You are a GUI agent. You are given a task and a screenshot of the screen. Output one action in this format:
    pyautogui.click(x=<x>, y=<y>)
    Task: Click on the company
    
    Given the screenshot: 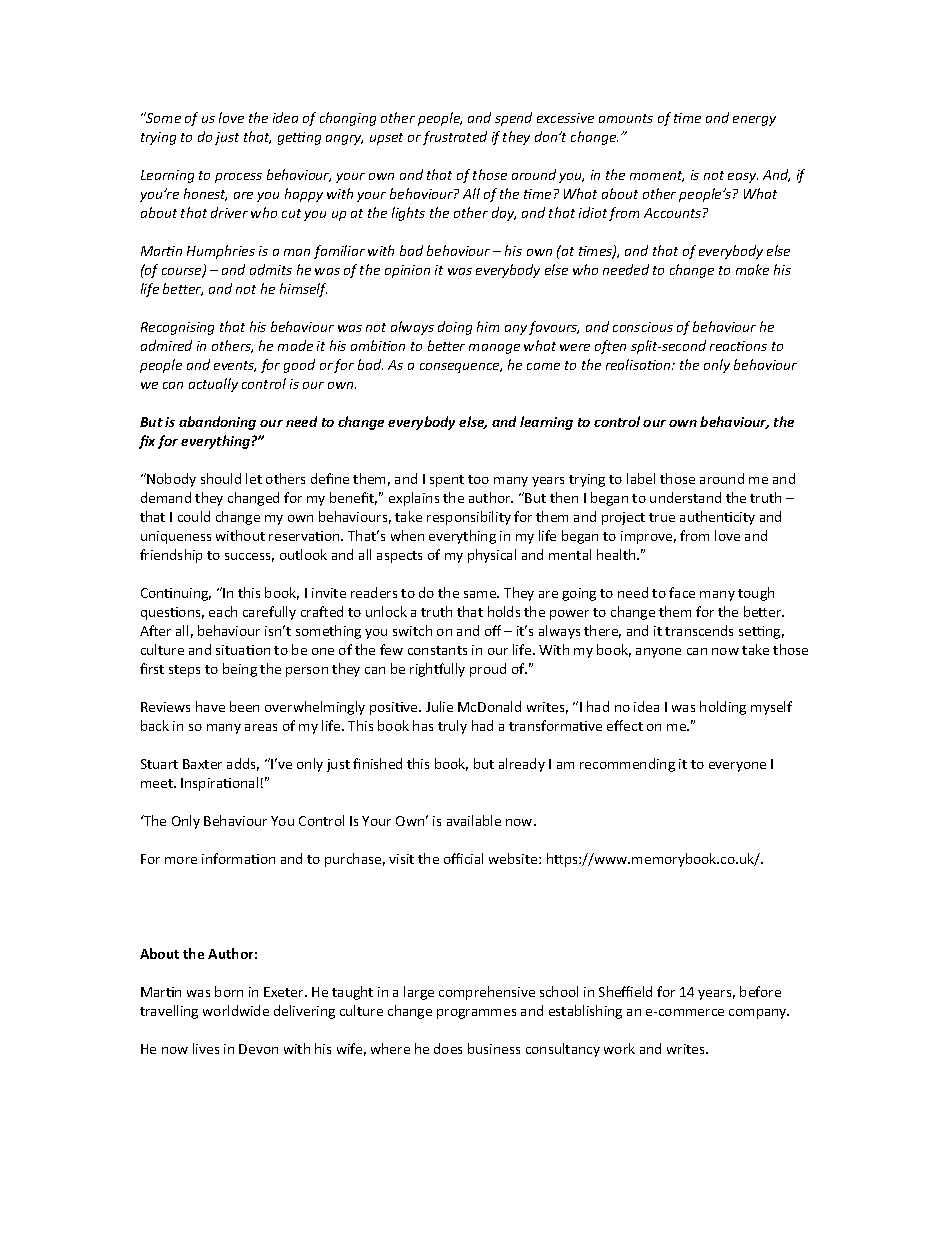 What is the action you would take?
    pyautogui.click(x=759, y=1014)
